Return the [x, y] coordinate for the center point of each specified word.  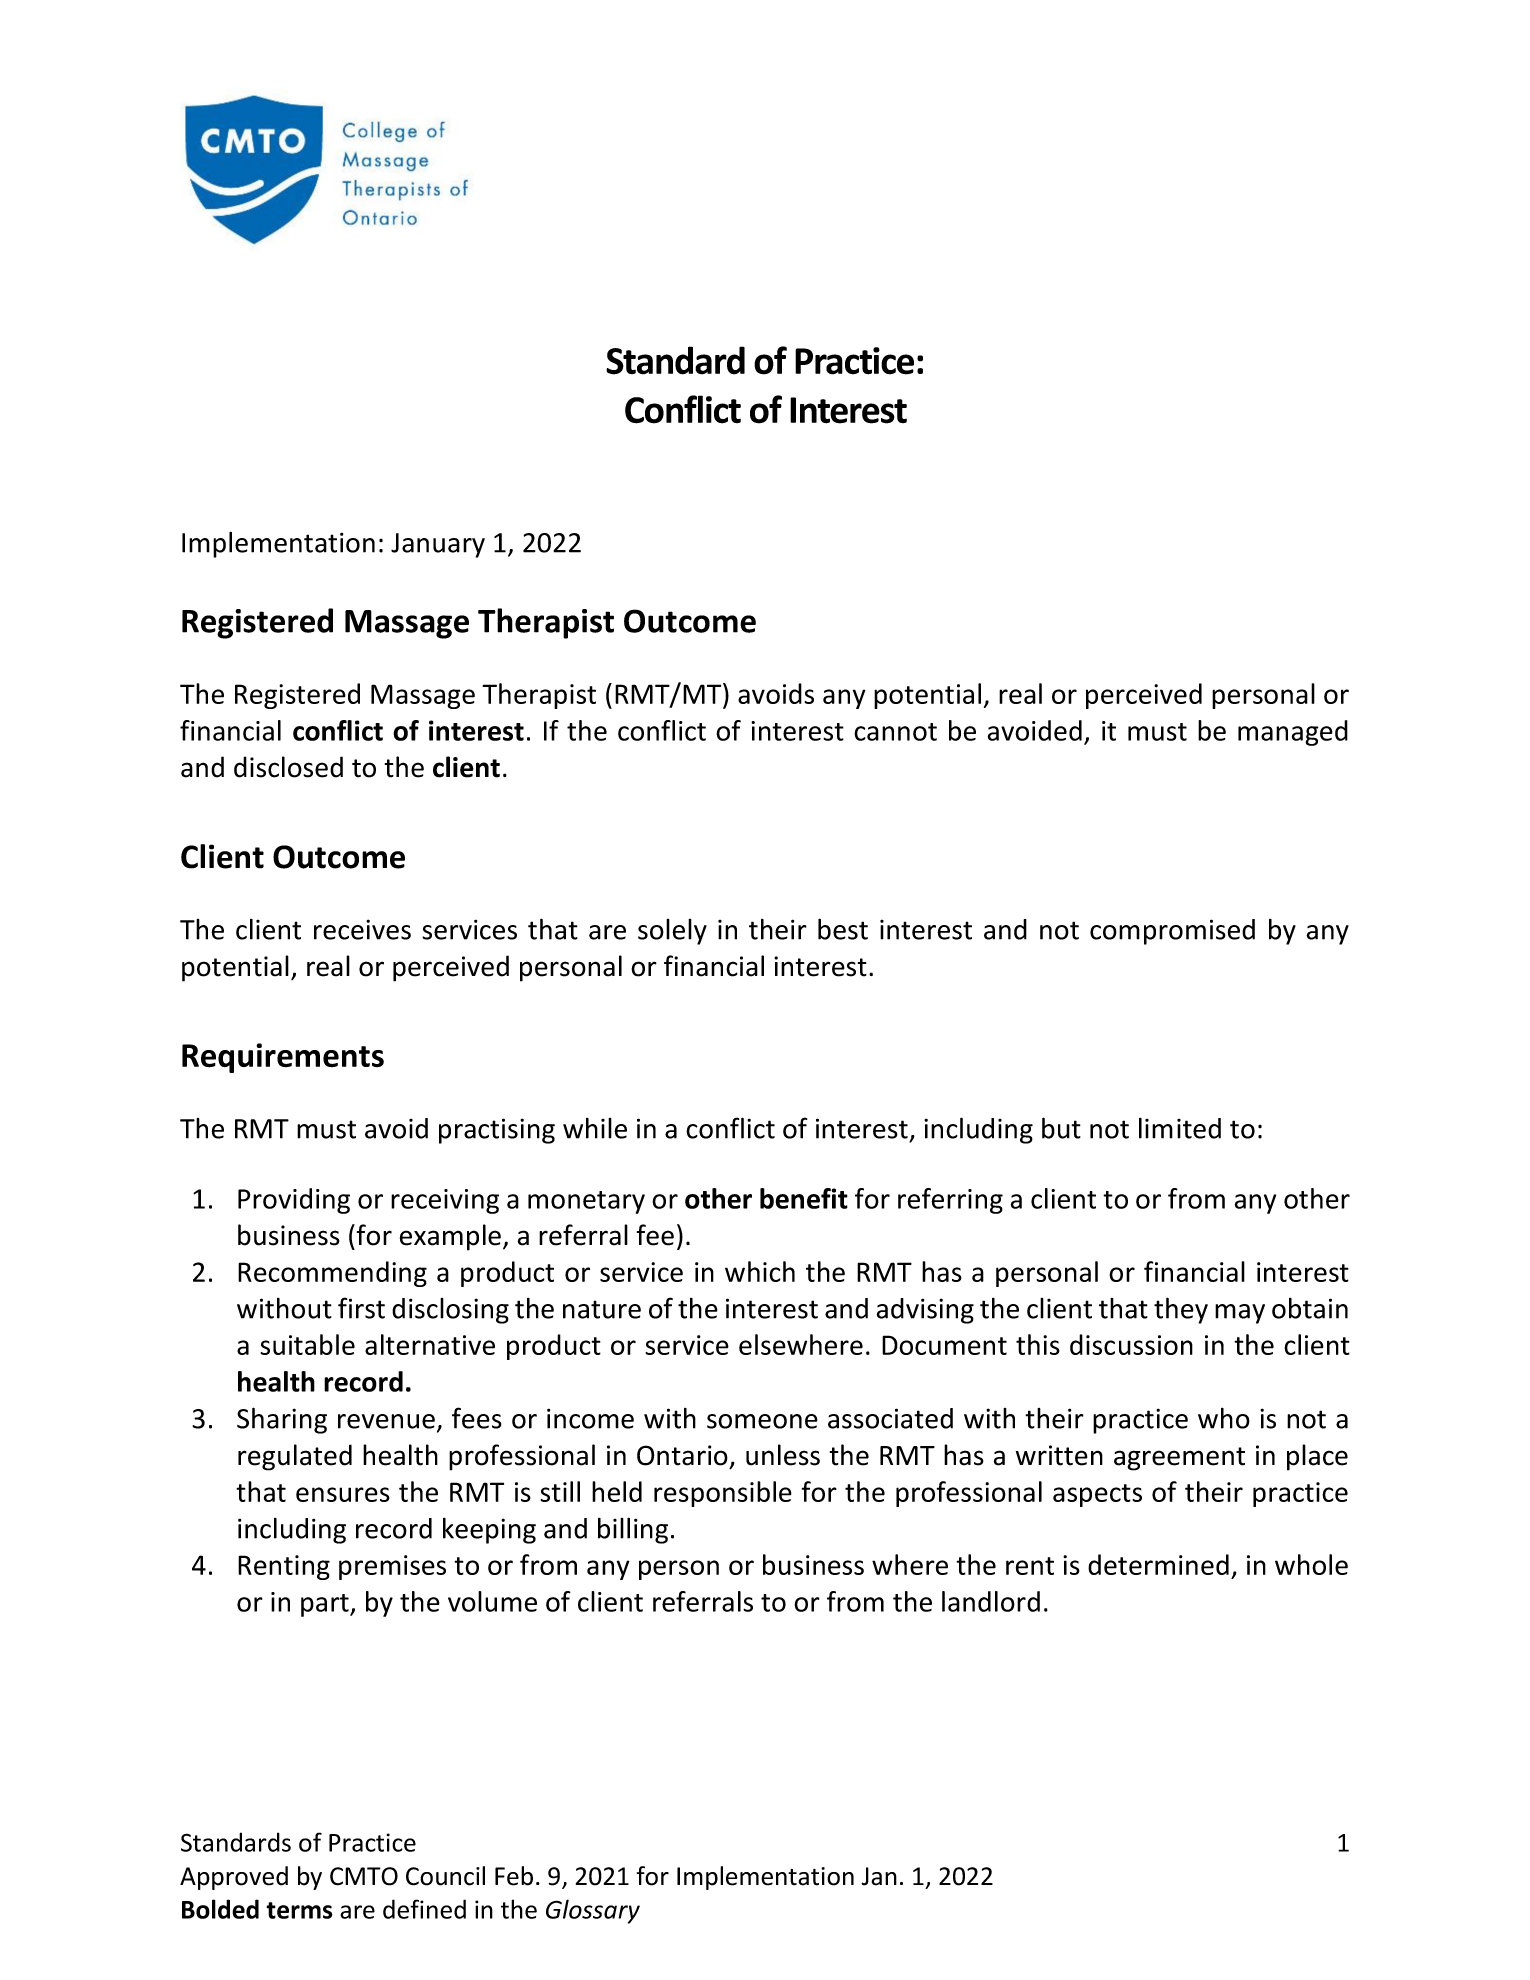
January [438, 545]
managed [1293, 733]
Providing [294, 1201]
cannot [895, 732]
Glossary [593, 1911]
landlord [991, 1601]
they [1181, 1310]
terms [299, 1910]
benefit [804, 1198]
